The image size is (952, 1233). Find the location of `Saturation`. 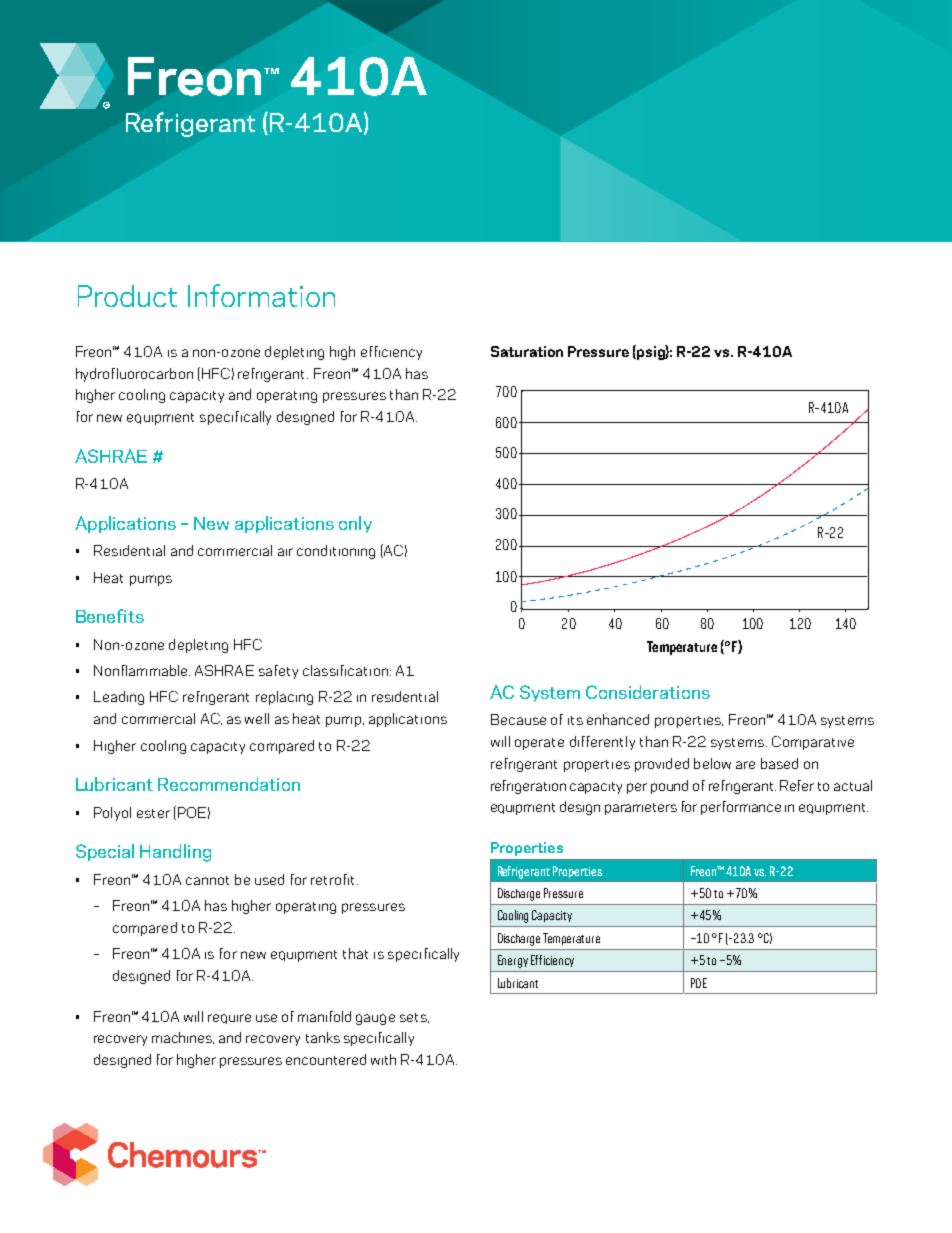

Saturation is located at coordinates (527, 351).
